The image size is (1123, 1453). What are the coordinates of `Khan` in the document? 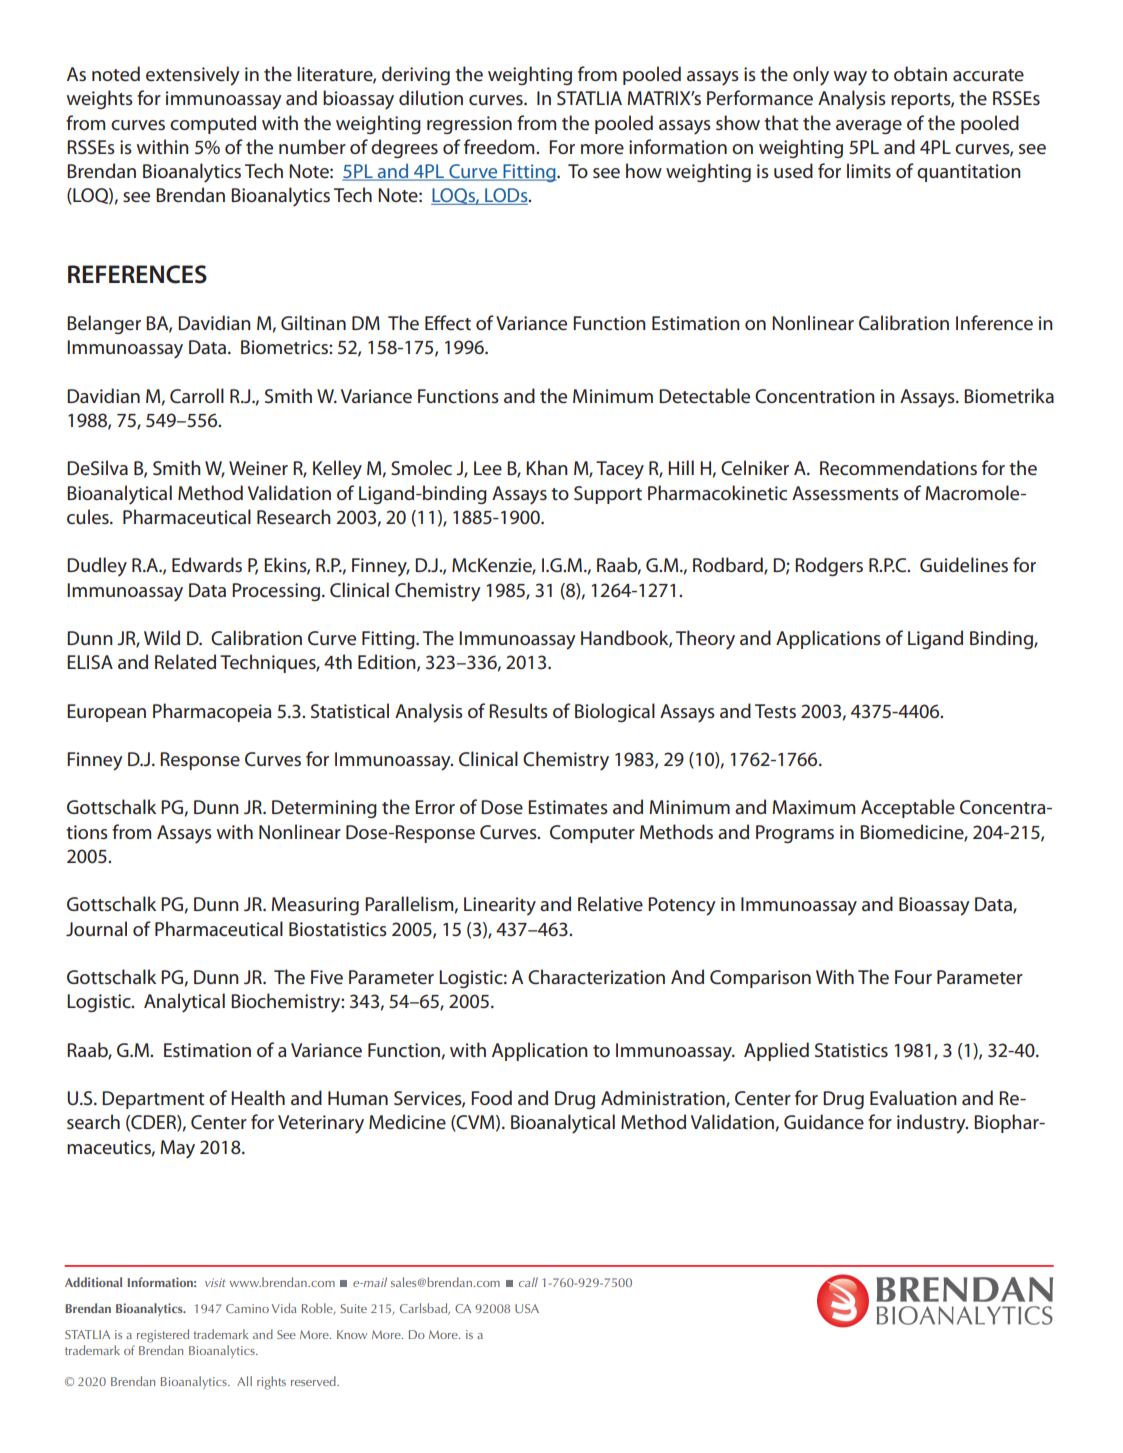 It's located at (547, 467).
